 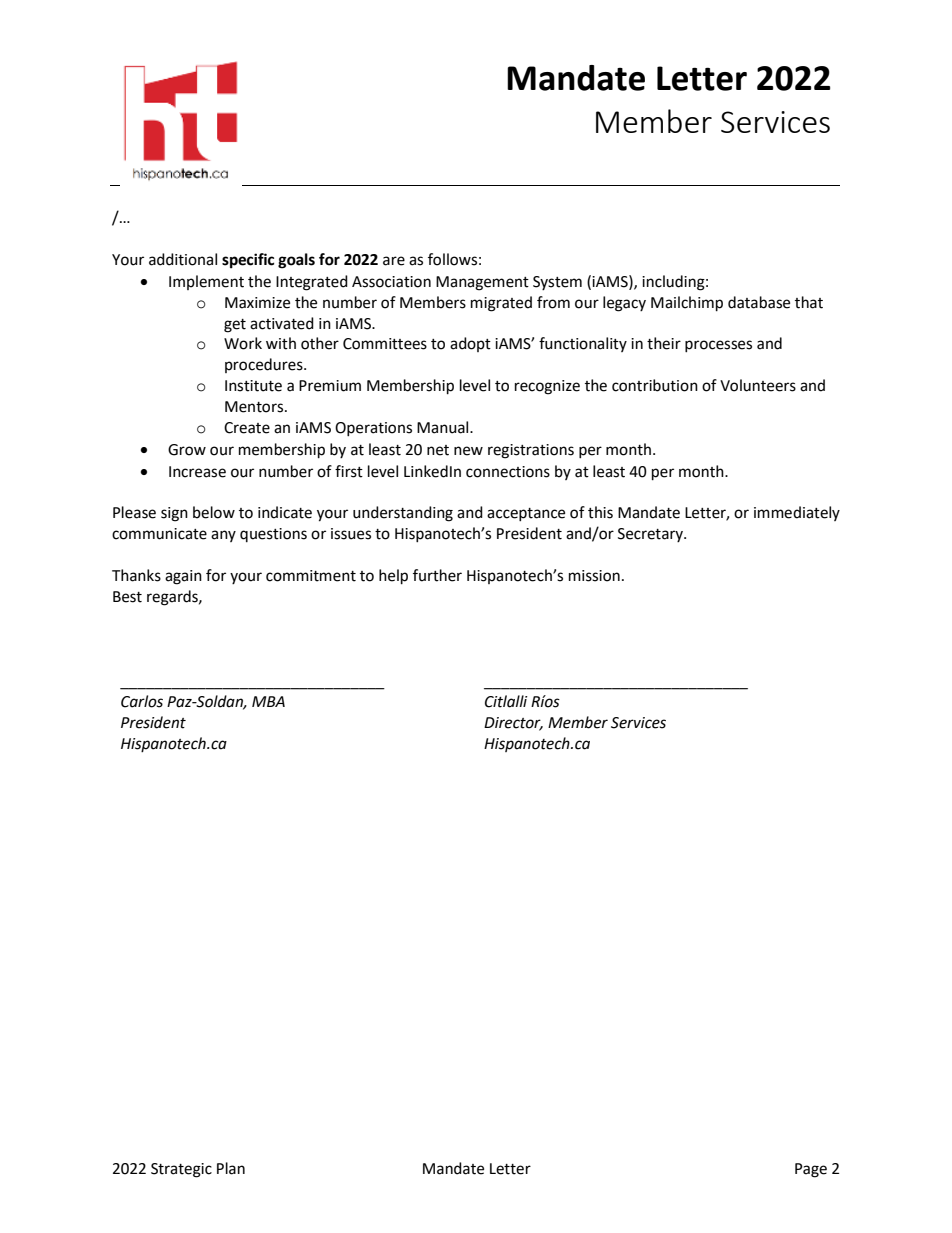 What do you see at coordinates (594, 576) in the screenshot?
I see `mission` at bounding box center [594, 576].
